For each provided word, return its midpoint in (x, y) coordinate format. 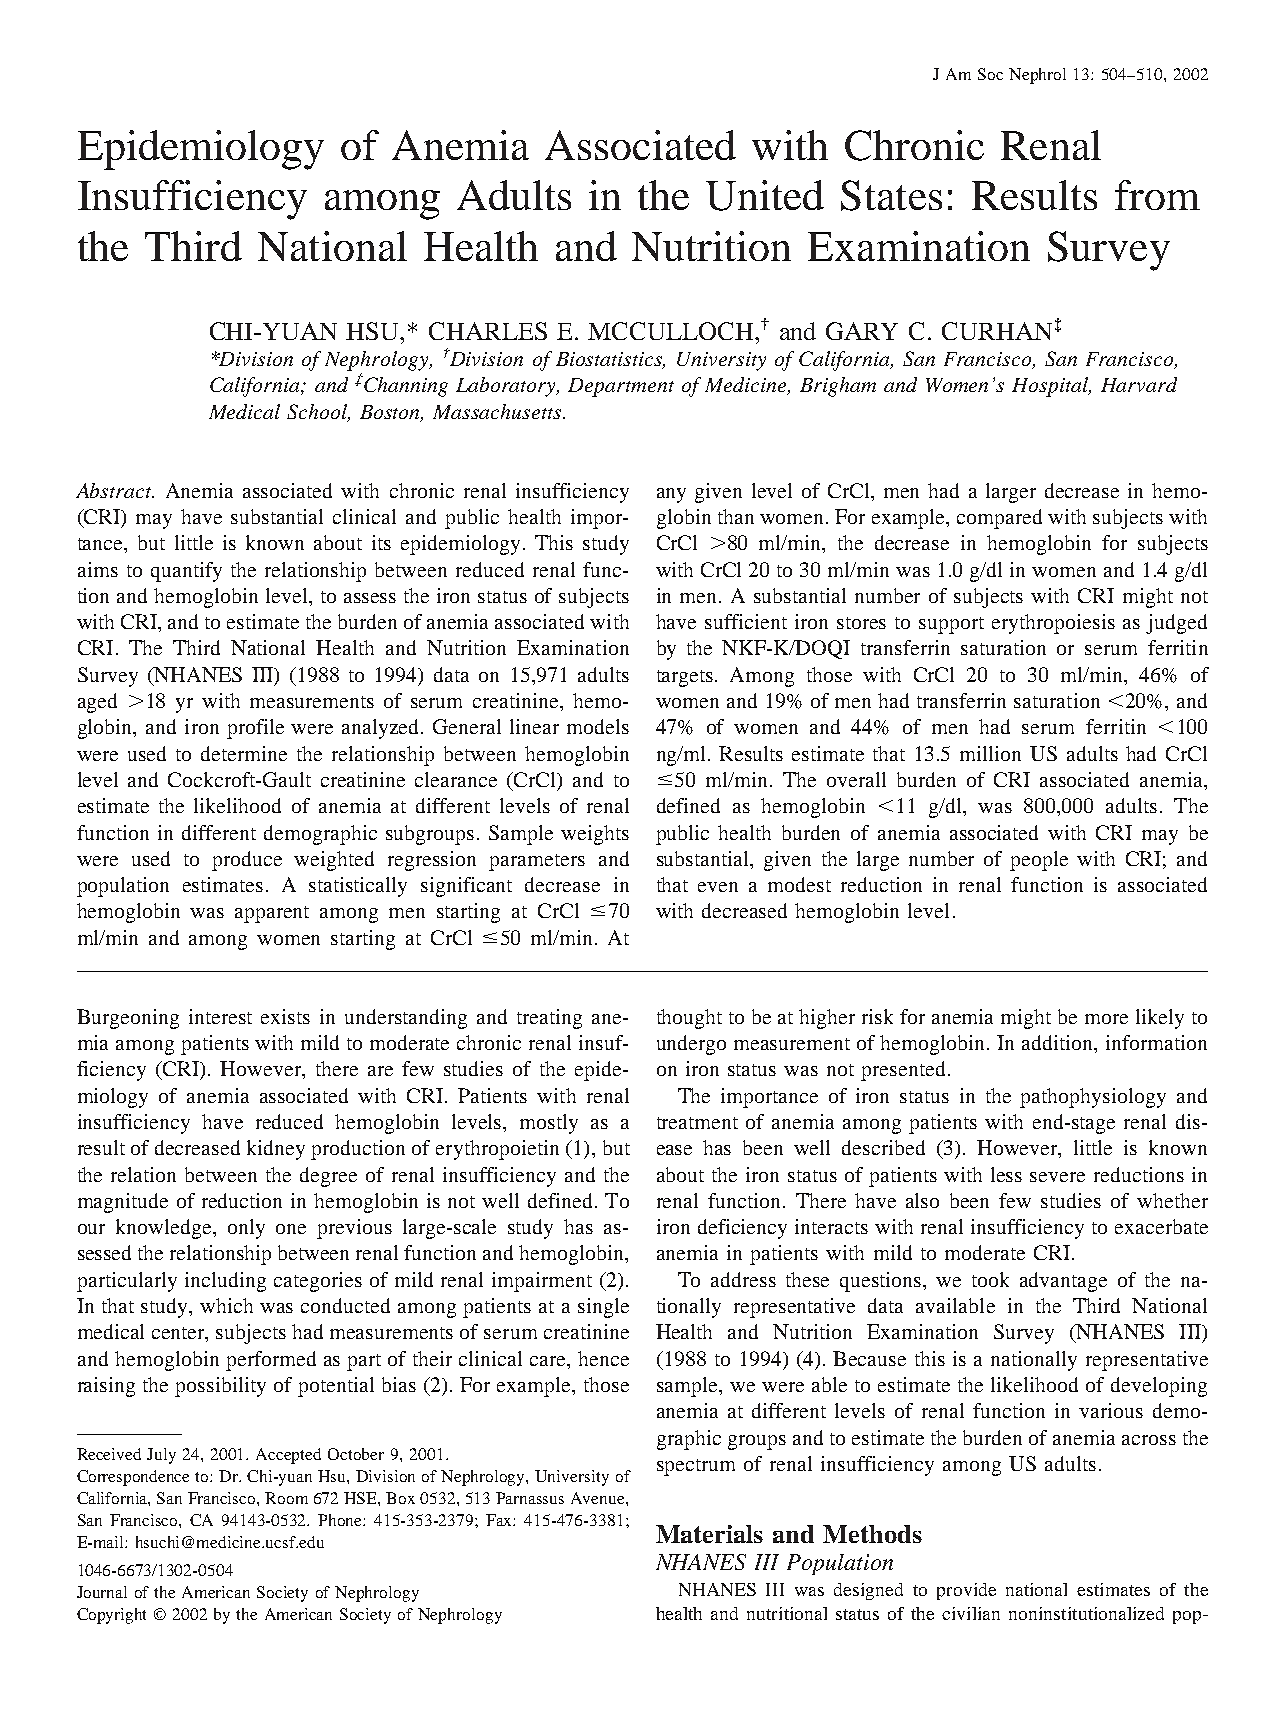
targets (686, 678)
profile (255, 729)
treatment (697, 1123)
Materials (709, 1534)
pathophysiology (1093, 1098)
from (1157, 195)
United (765, 195)
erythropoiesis (1053, 624)
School (318, 413)
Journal (102, 1592)
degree (328, 1177)
